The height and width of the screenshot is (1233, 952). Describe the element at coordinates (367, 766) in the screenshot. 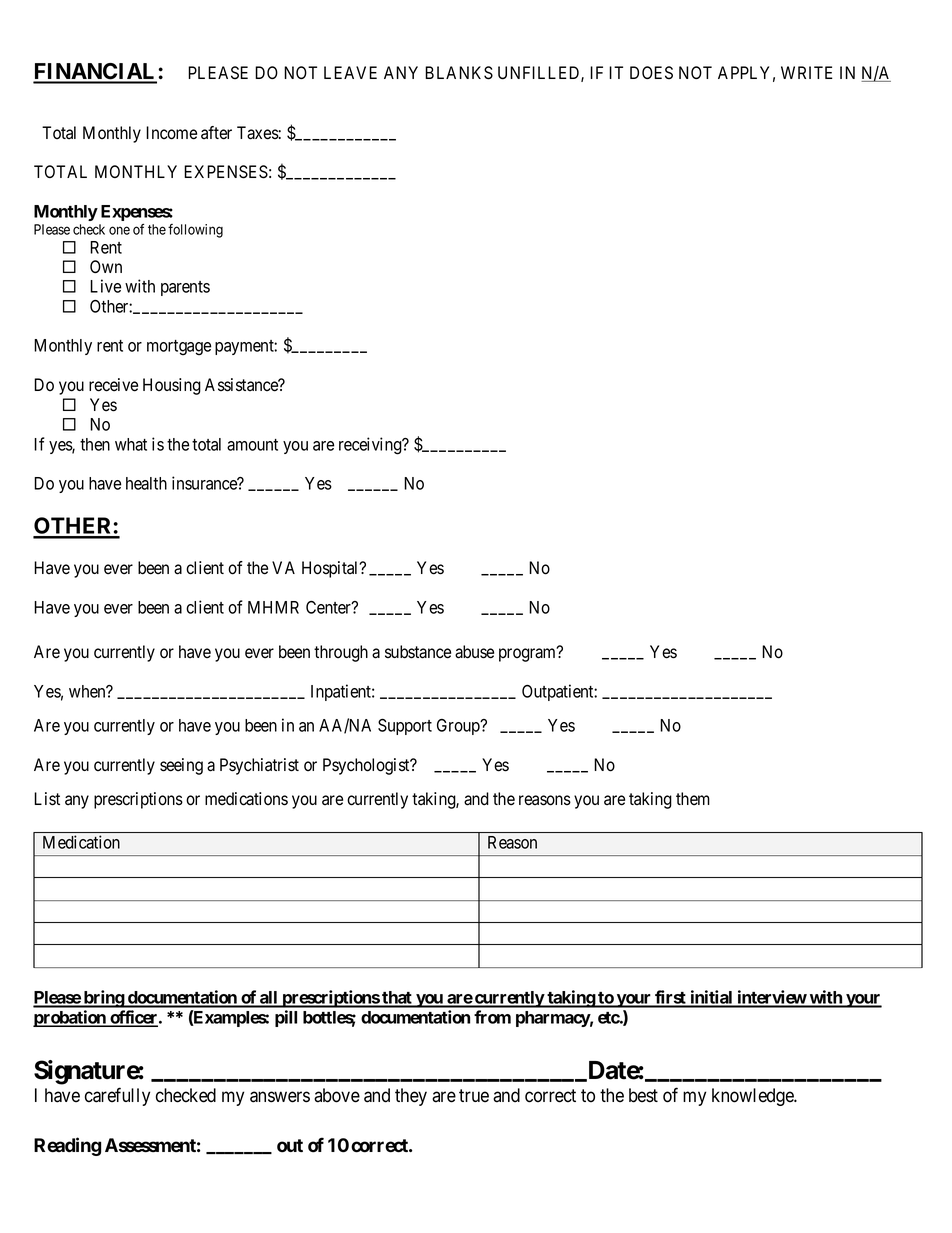

I see `Psychologist` at that location.
